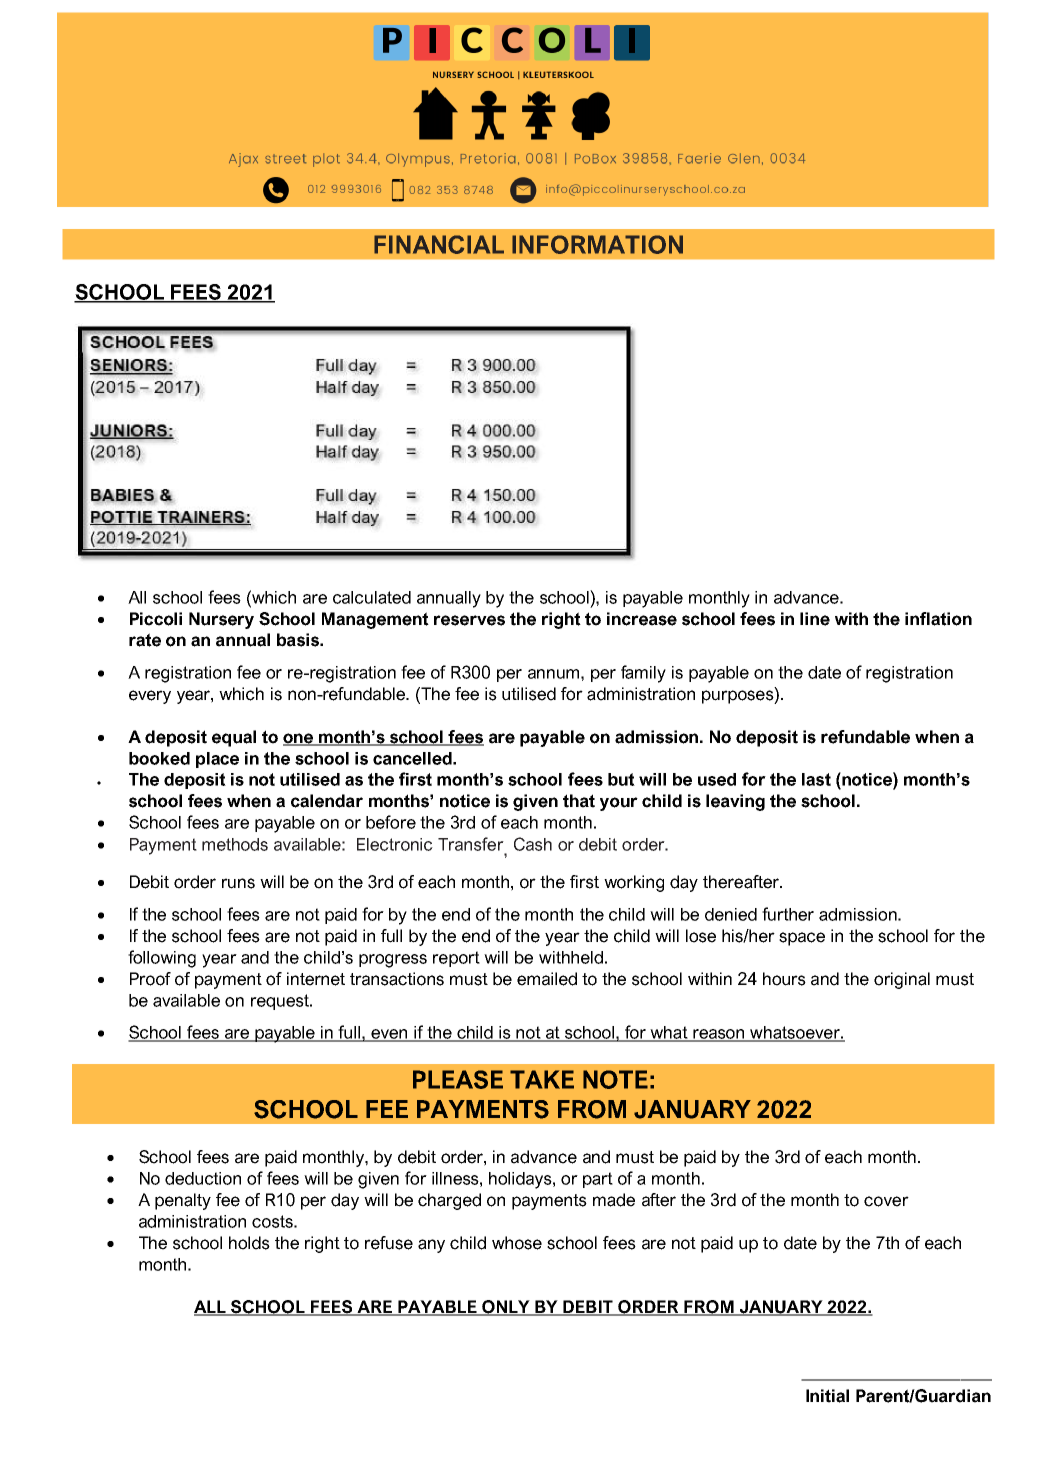 The height and width of the image is (1483, 1050). Describe the element at coordinates (249, 1243) in the image. I see `holds` at that location.
